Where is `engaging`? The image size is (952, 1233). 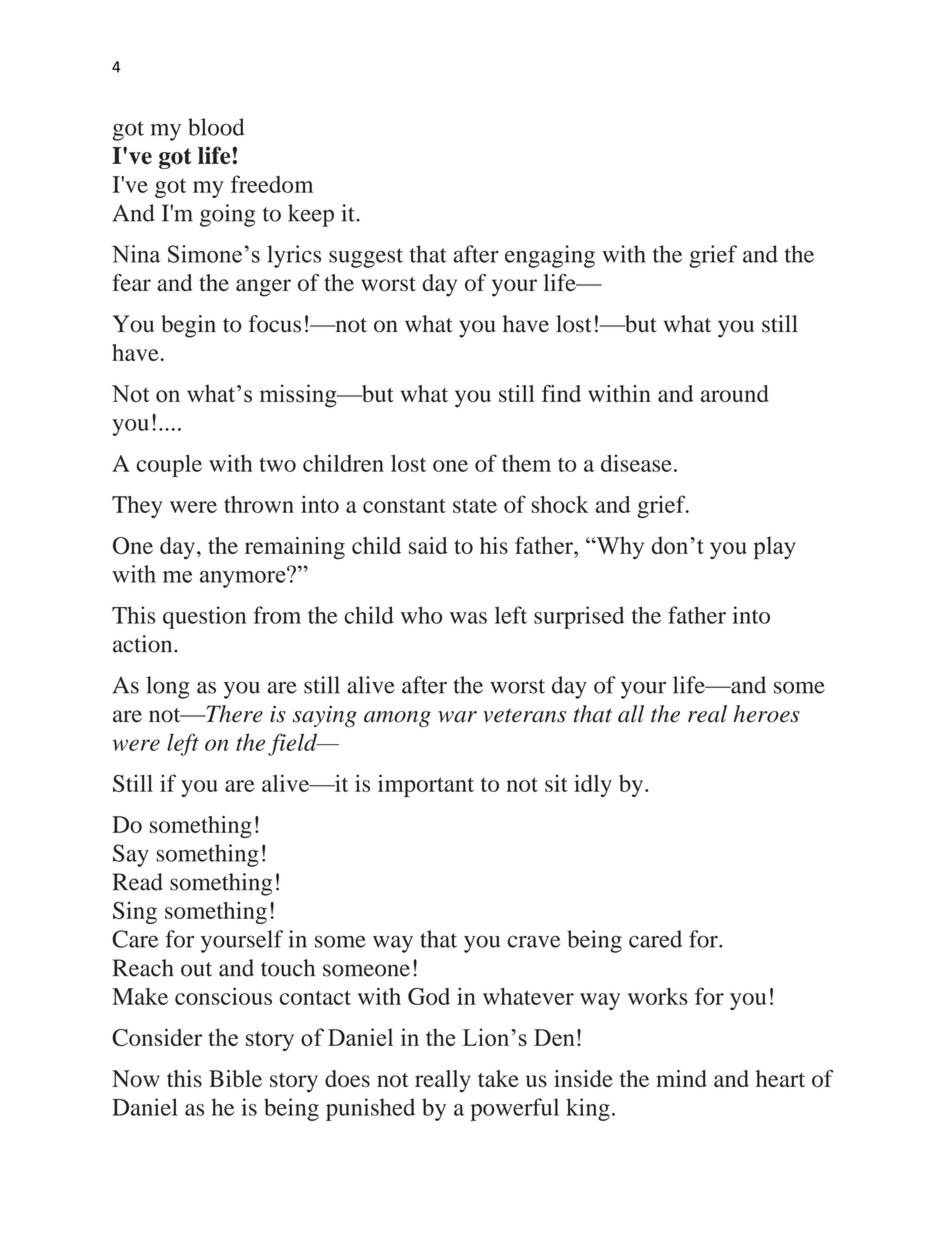
engaging is located at coordinates (550, 256).
